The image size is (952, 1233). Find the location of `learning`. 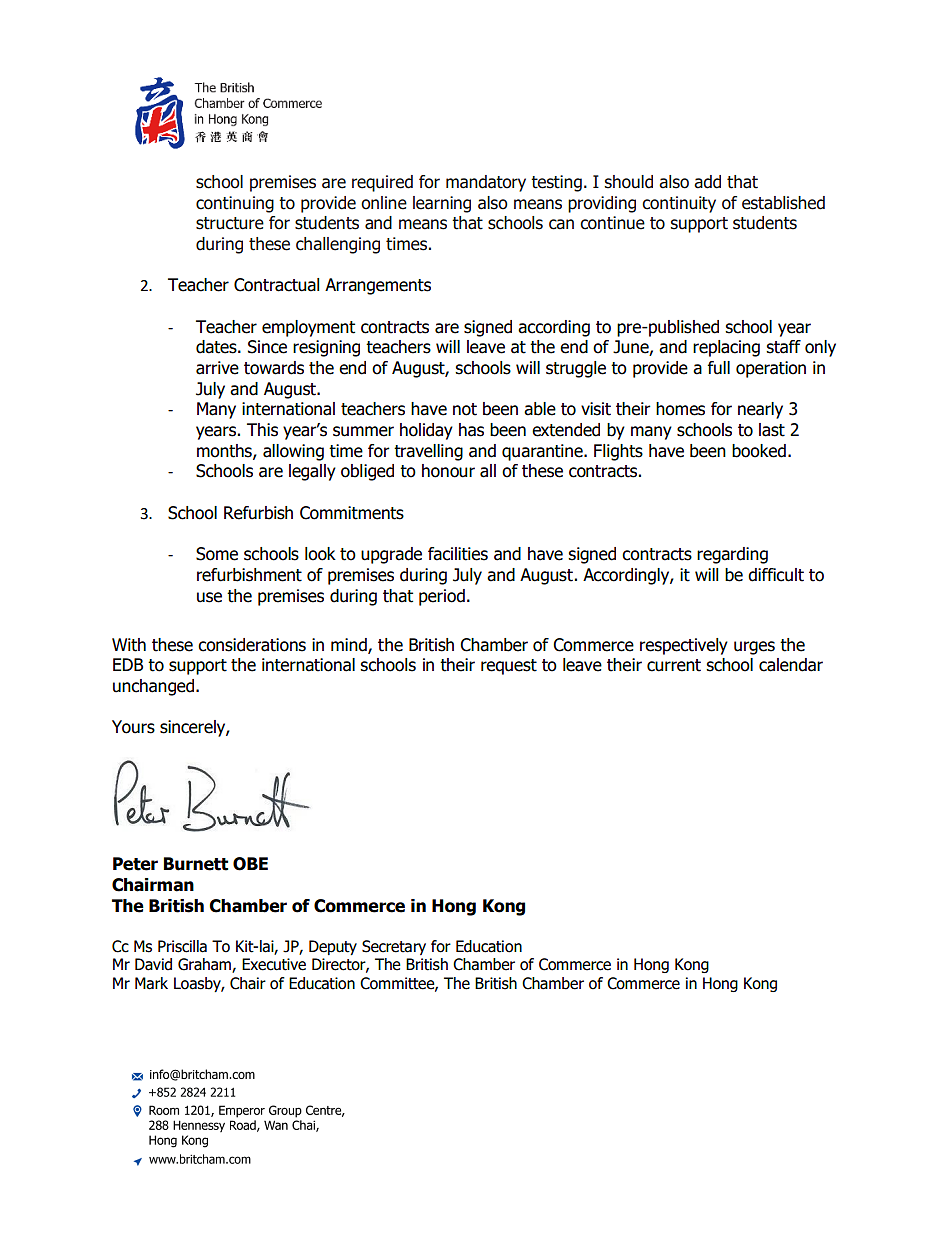

learning is located at coordinates (442, 204).
